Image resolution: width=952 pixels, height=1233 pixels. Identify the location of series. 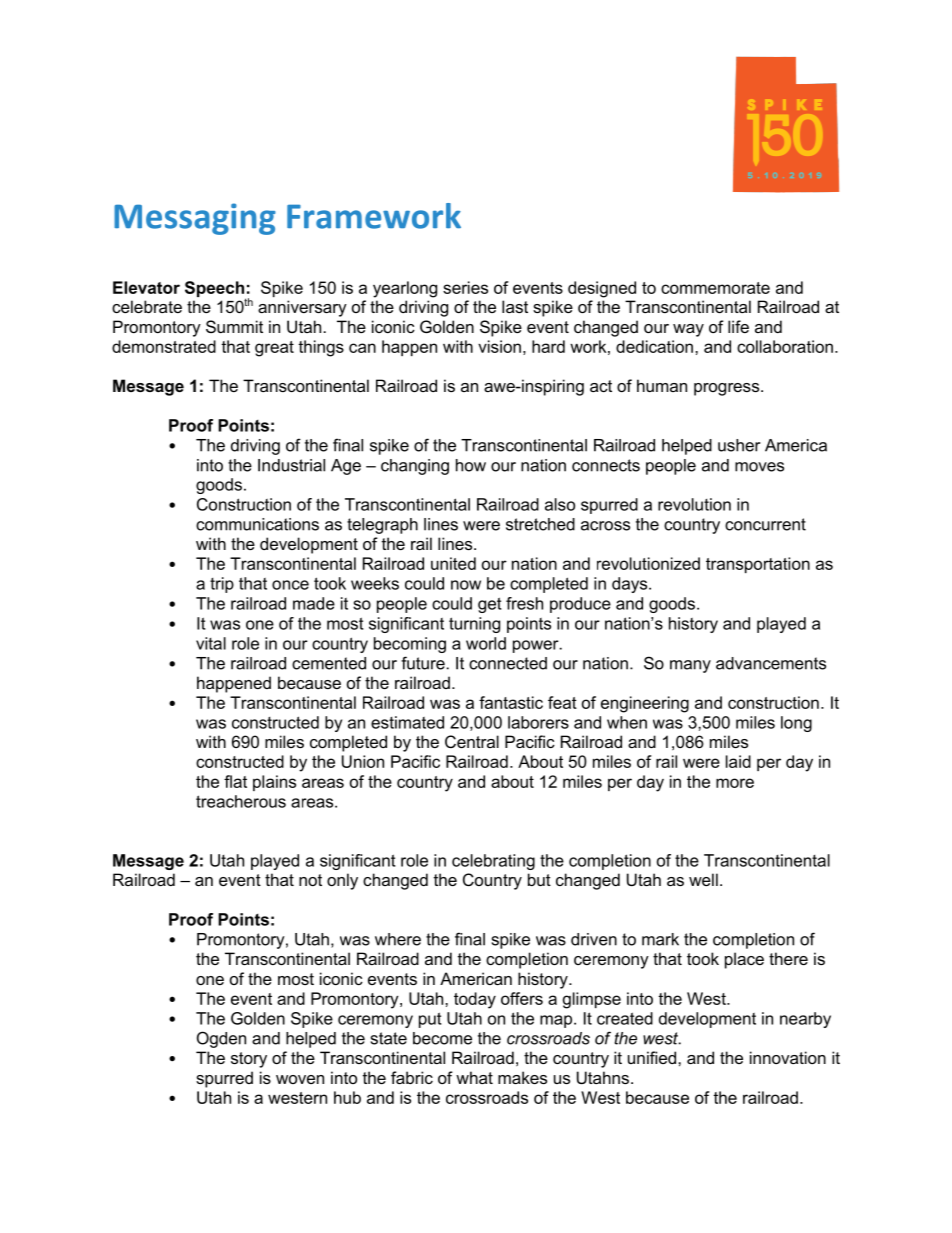
(465, 287).
